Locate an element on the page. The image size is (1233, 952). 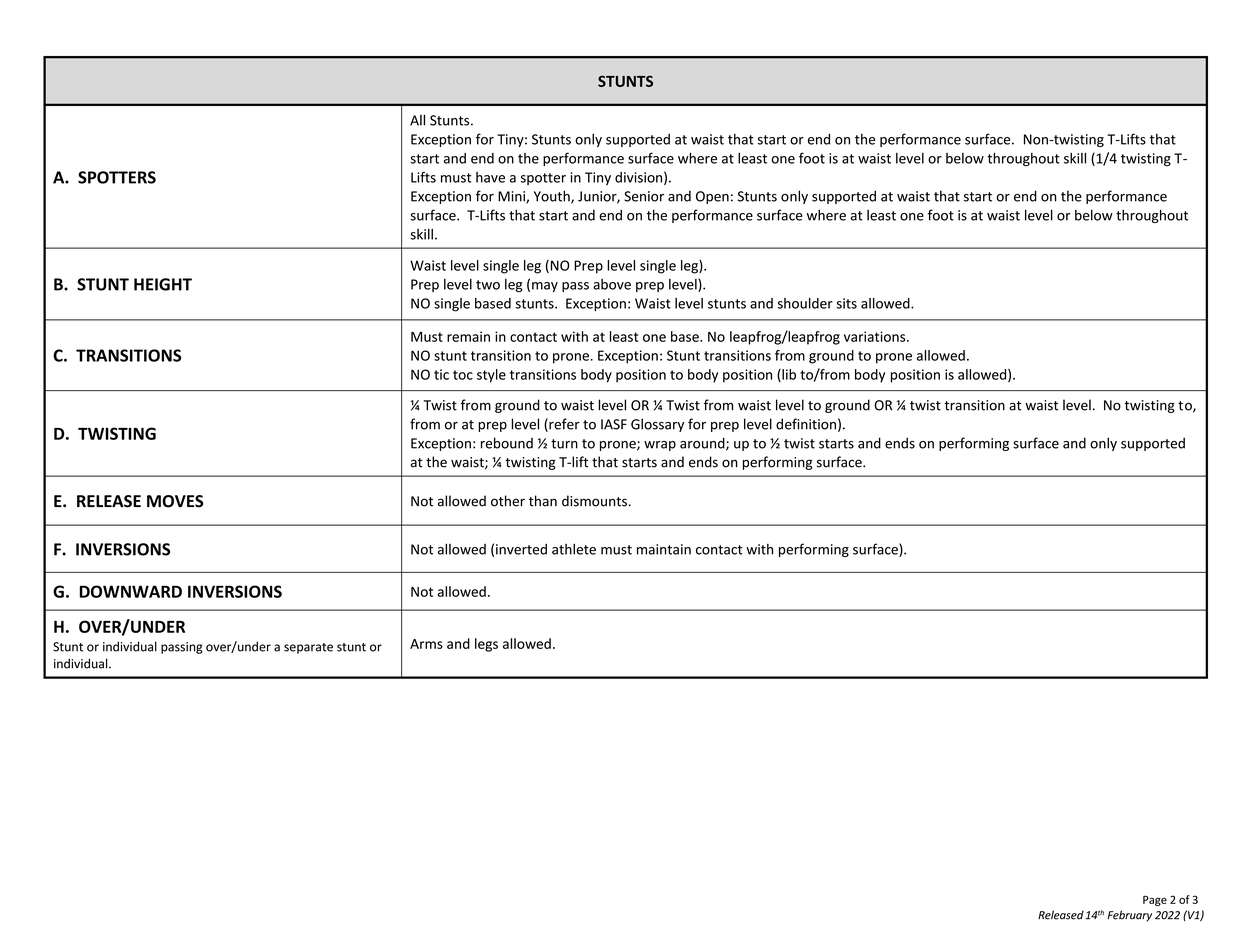
Arms is located at coordinates (426, 644).
